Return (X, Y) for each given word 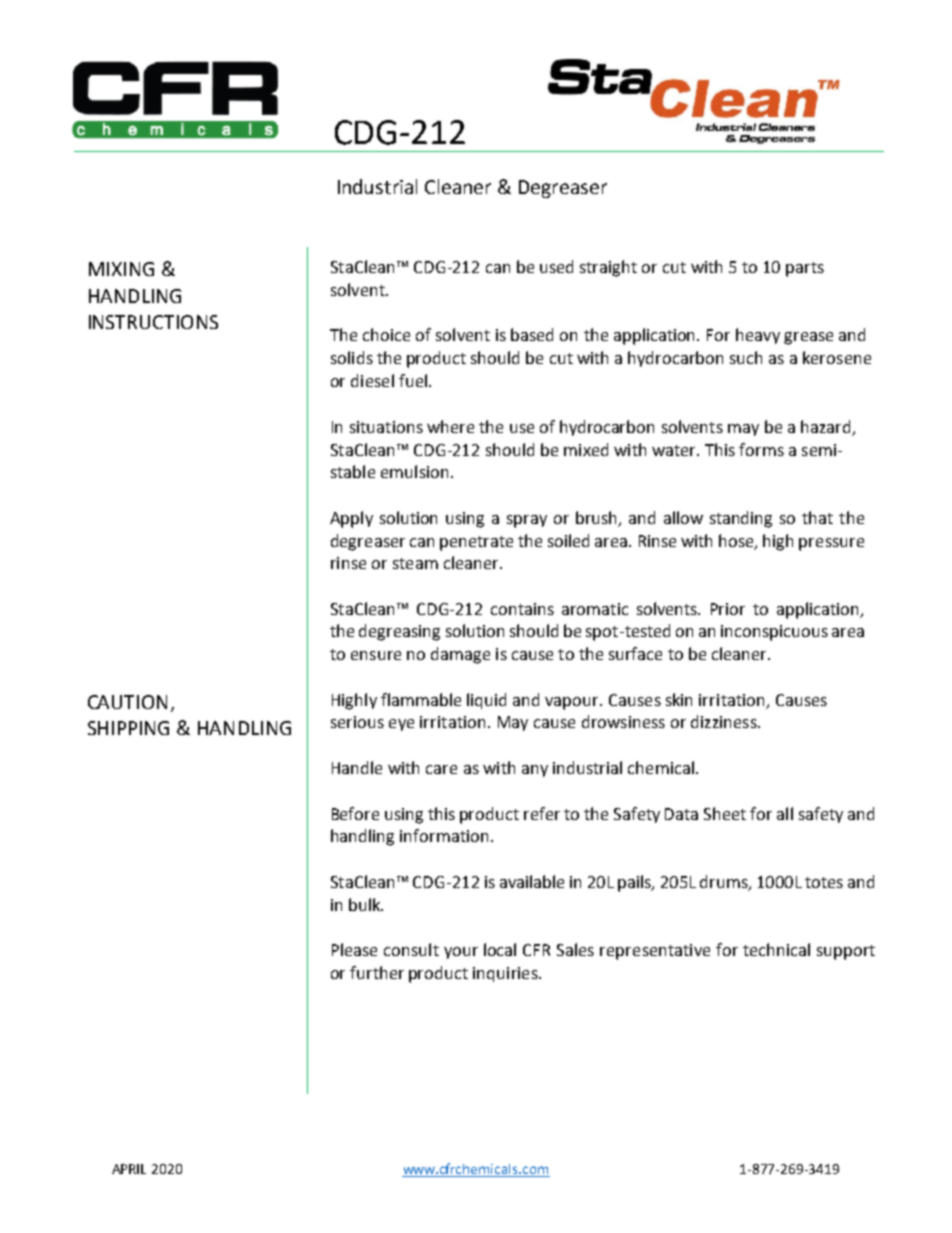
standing (741, 519)
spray (527, 521)
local (500, 949)
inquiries (506, 974)
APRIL (129, 1169)
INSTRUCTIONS (153, 322)
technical (776, 949)
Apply (351, 519)
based (532, 334)
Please (354, 949)
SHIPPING (128, 728)
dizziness (725, 721)
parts (805, 269)
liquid (486, 701)
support (846, 952)
